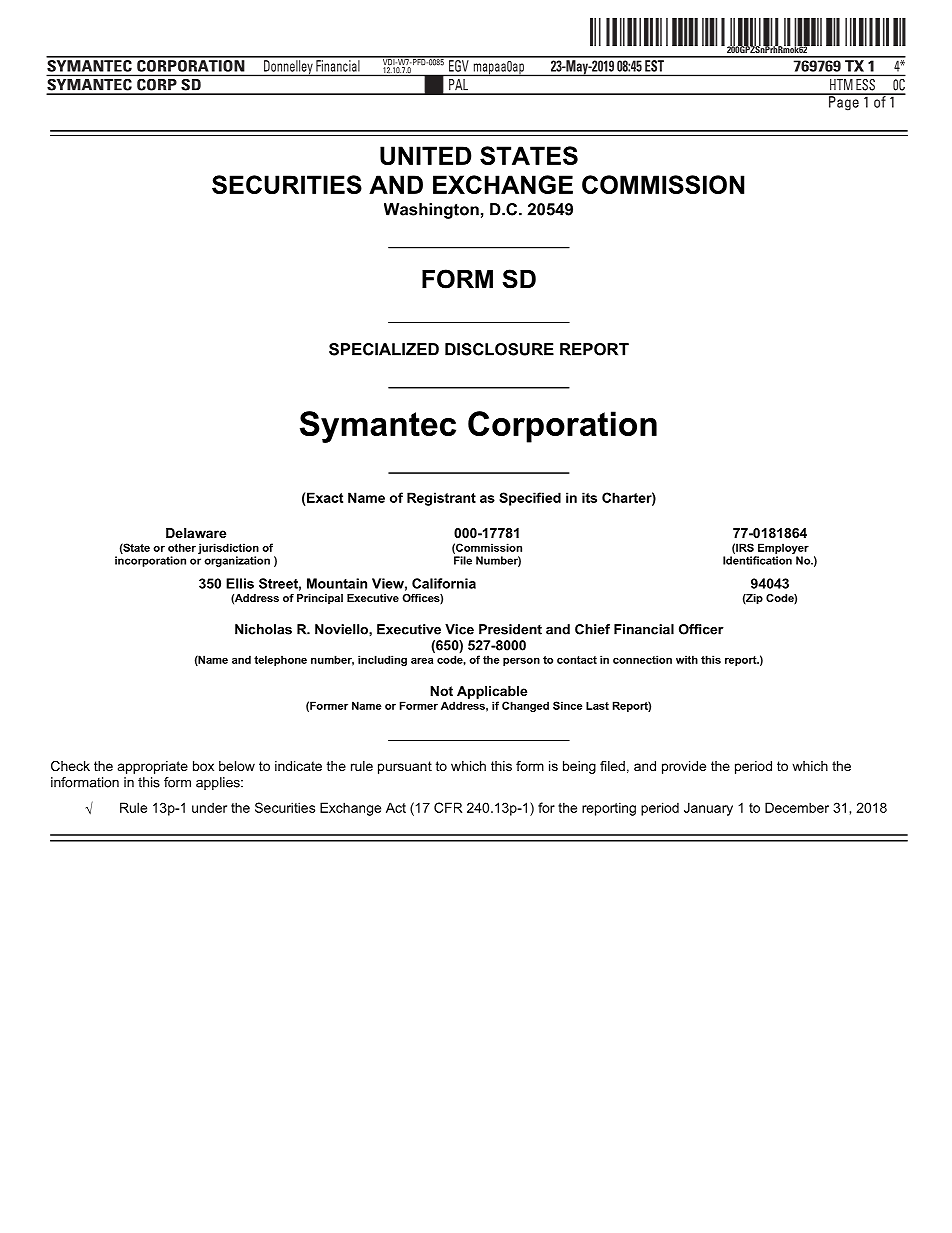  I want to click on Washington, so click(431, 211).
